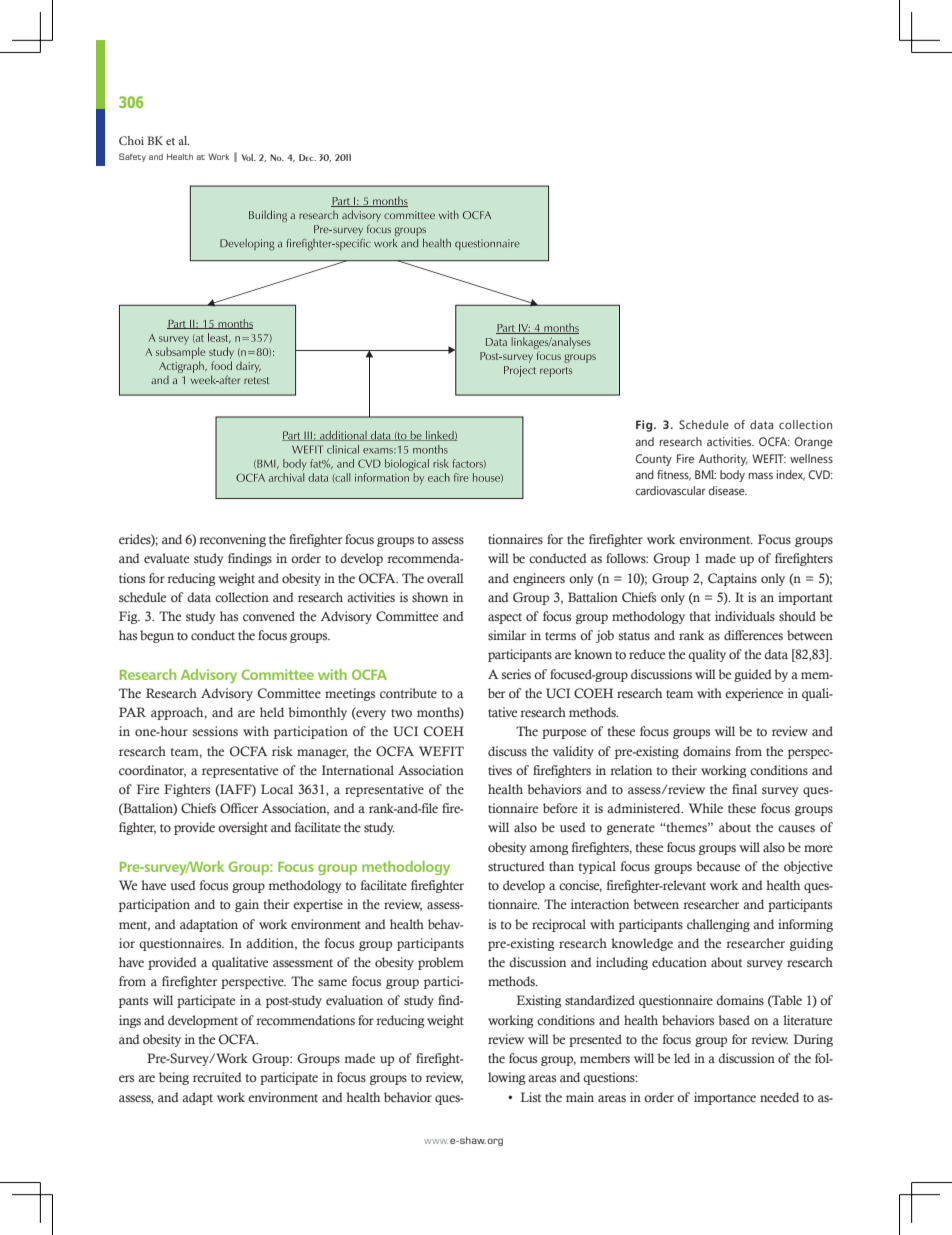 The height and width of the screenshot is (1235, 952). I want to click on structured, so click(516, 866).
